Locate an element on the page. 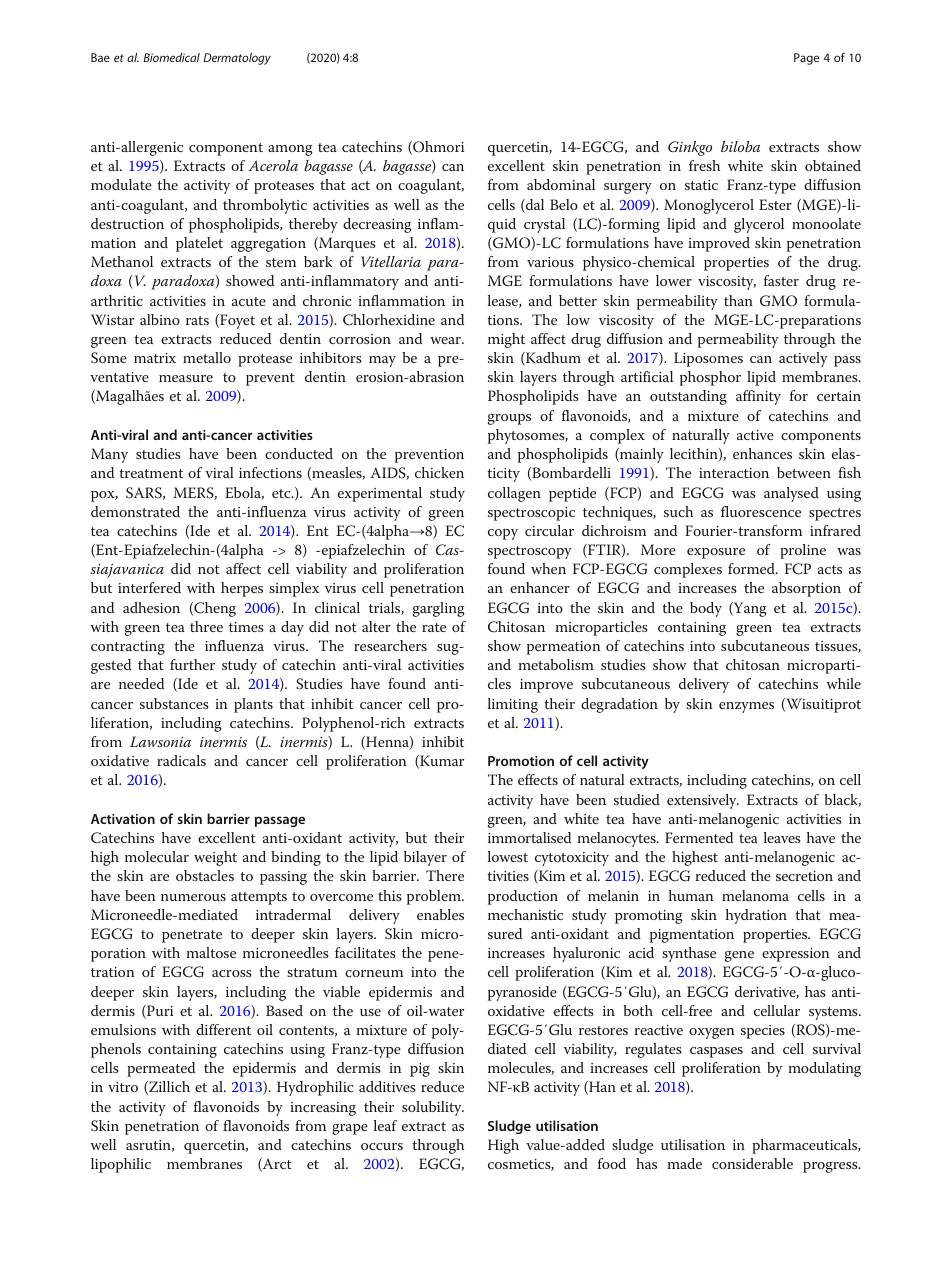  solubility is located at coordinates (433, 1108).
